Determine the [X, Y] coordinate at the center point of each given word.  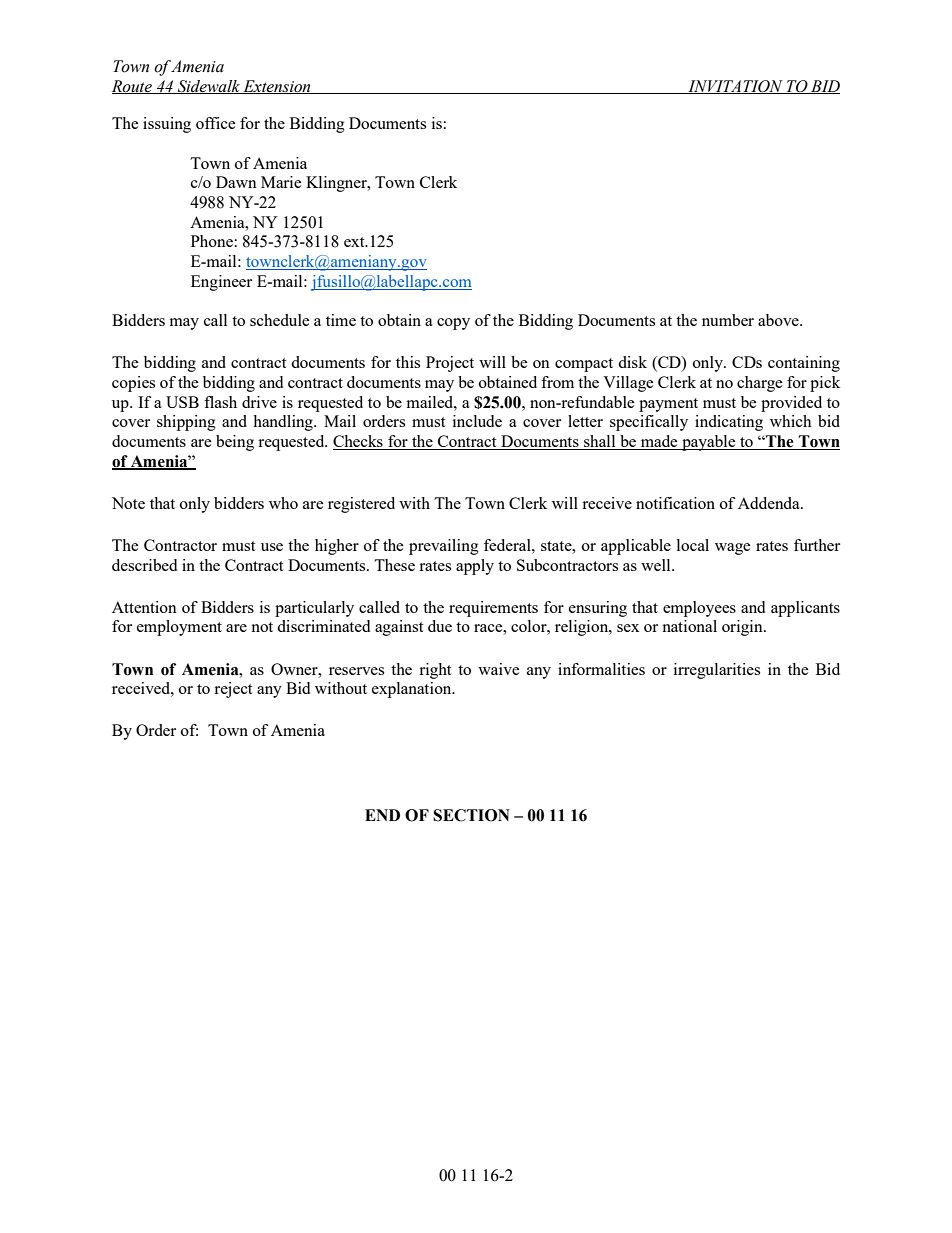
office [216, 123]
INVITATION [735, 87]
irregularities [717, 671]
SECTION [471, 815]
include [477, 421]
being [235, 443]
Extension [277, 87]
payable [709, 443]
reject [233, 690]
